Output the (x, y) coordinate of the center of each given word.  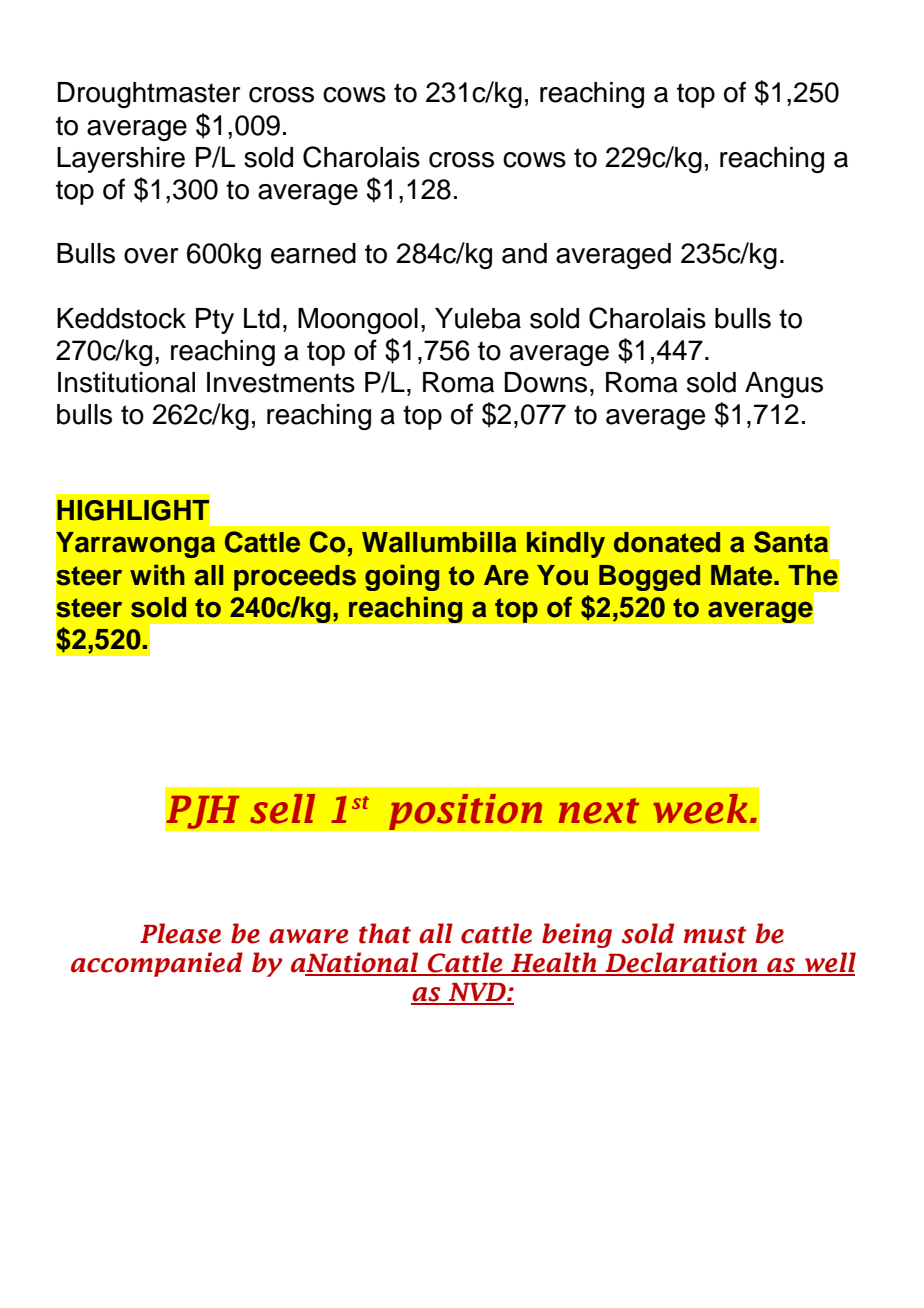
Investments (281, 382)
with (157, 574)
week (700, 809)
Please (180, 933)
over (151, 256)
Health (554, 963)
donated (667, 542)
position (465, 811)
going (402, 577)
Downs (546, 382)
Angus (784, 385)
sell (282, 809)
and (524, 253)
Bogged (649, 578)
